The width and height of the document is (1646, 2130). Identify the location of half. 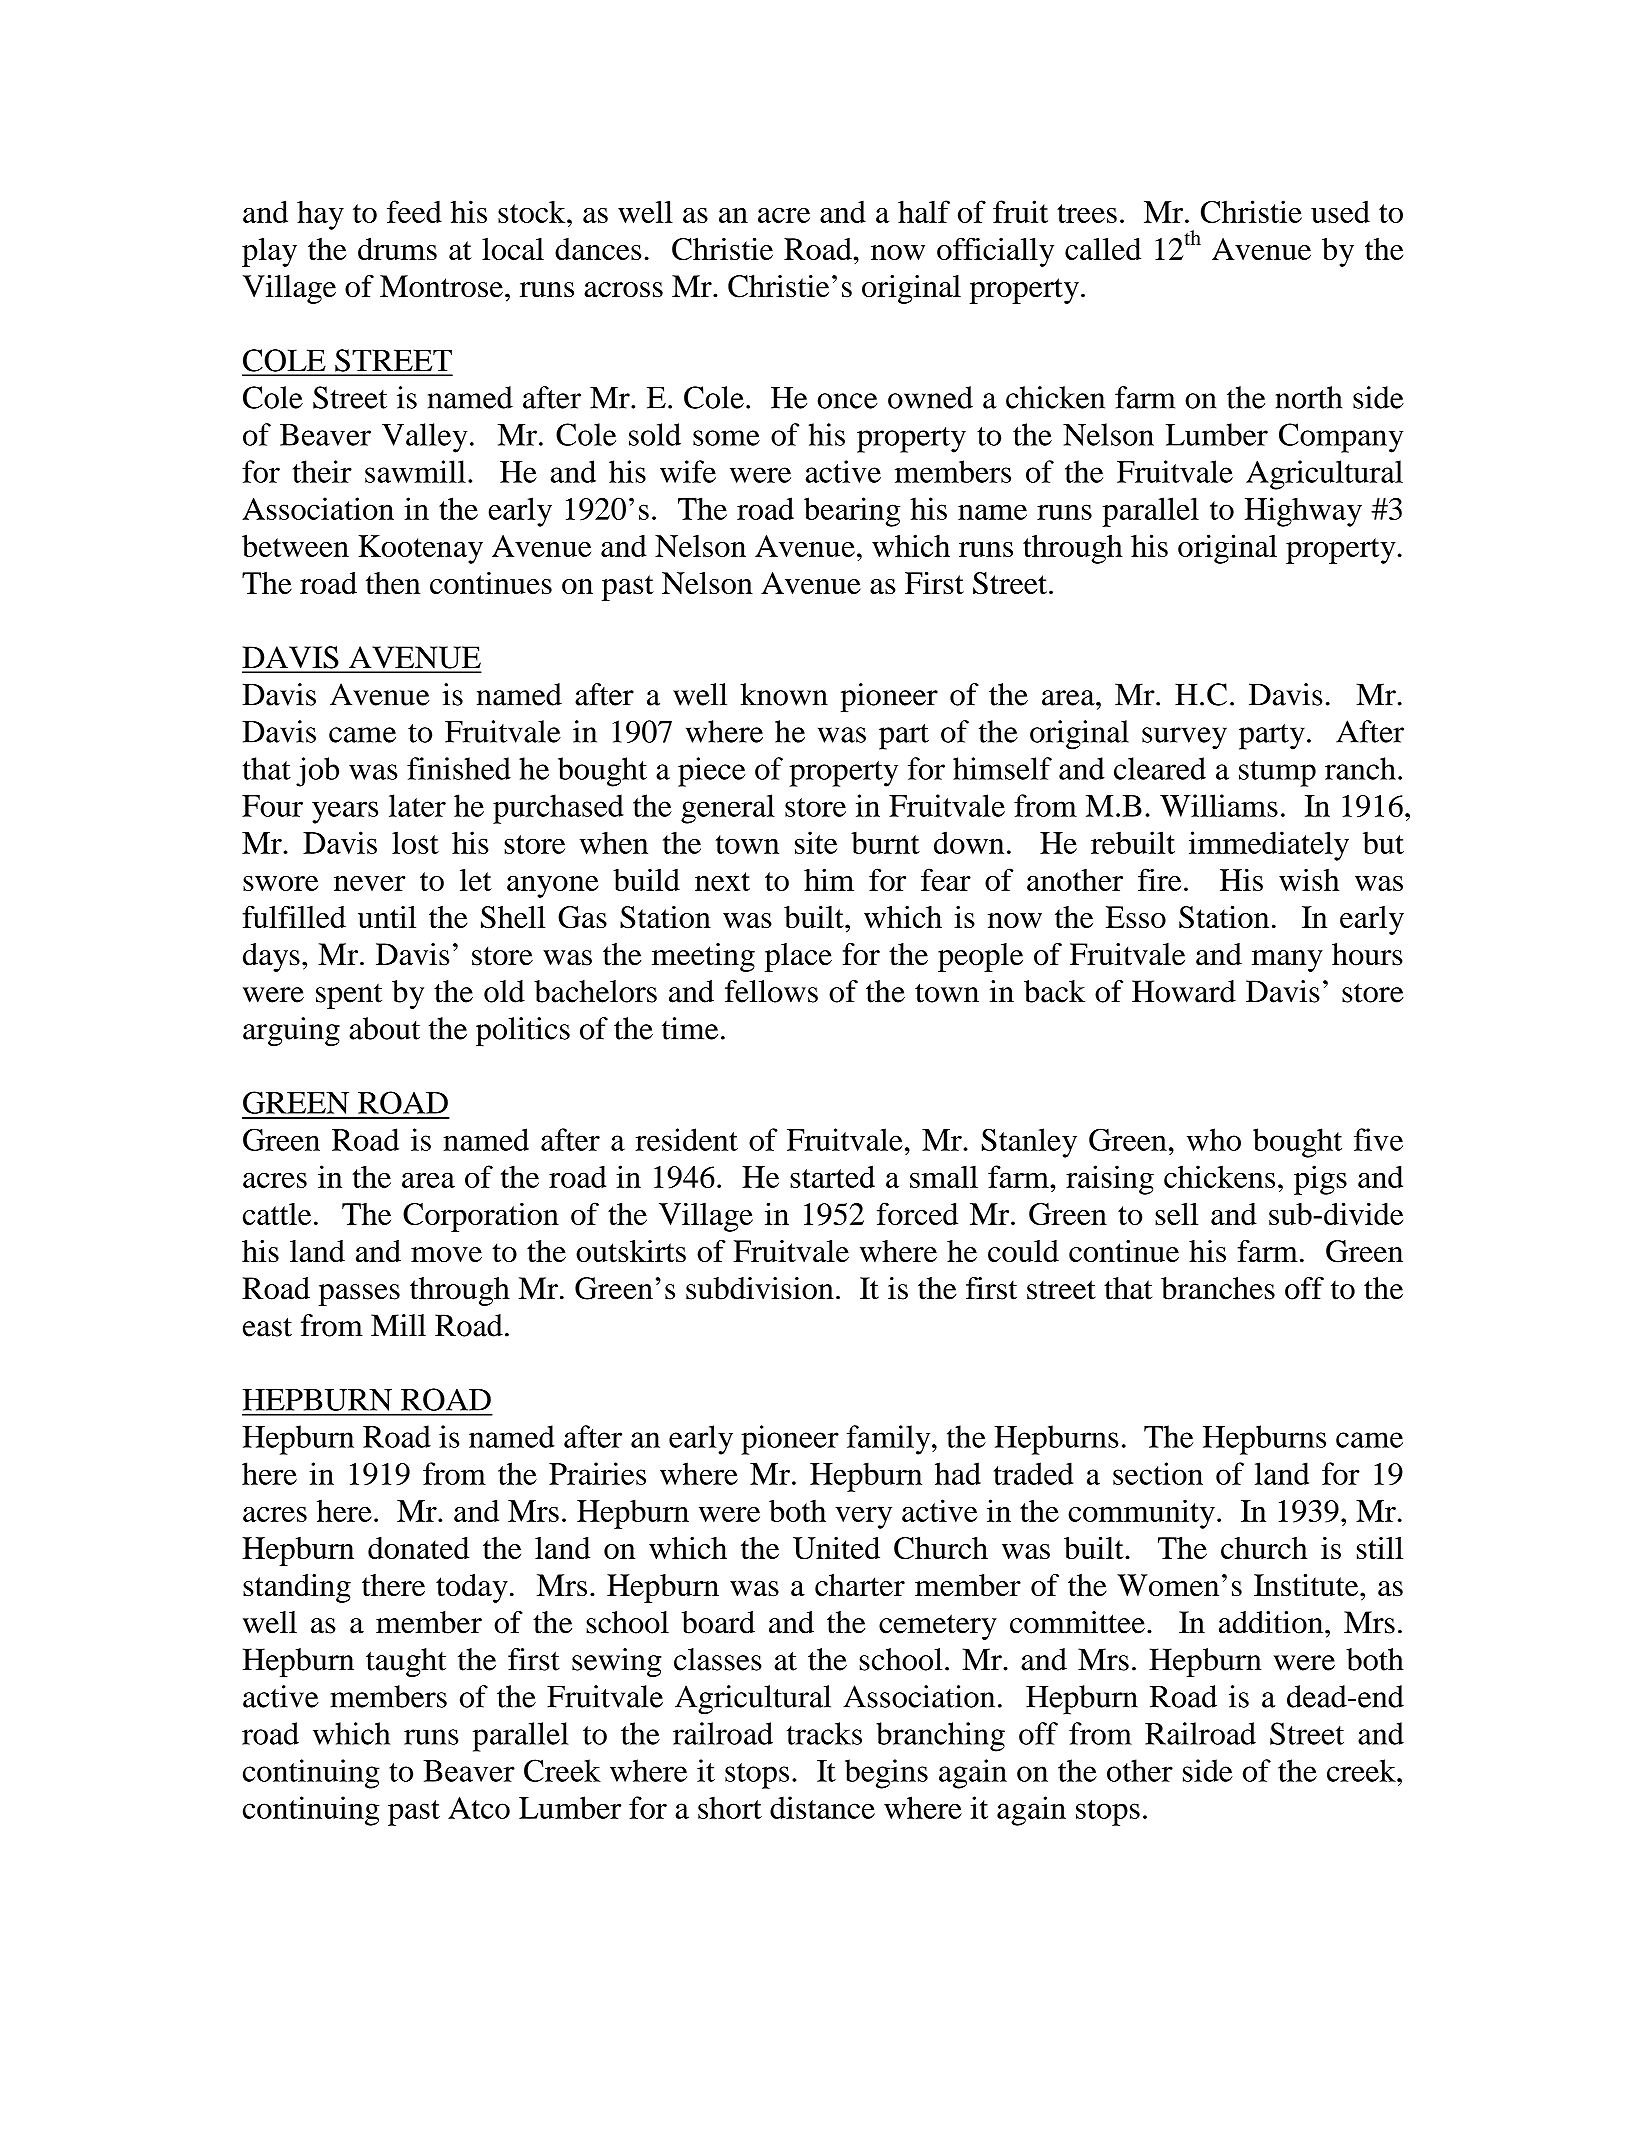
(924, 211).
